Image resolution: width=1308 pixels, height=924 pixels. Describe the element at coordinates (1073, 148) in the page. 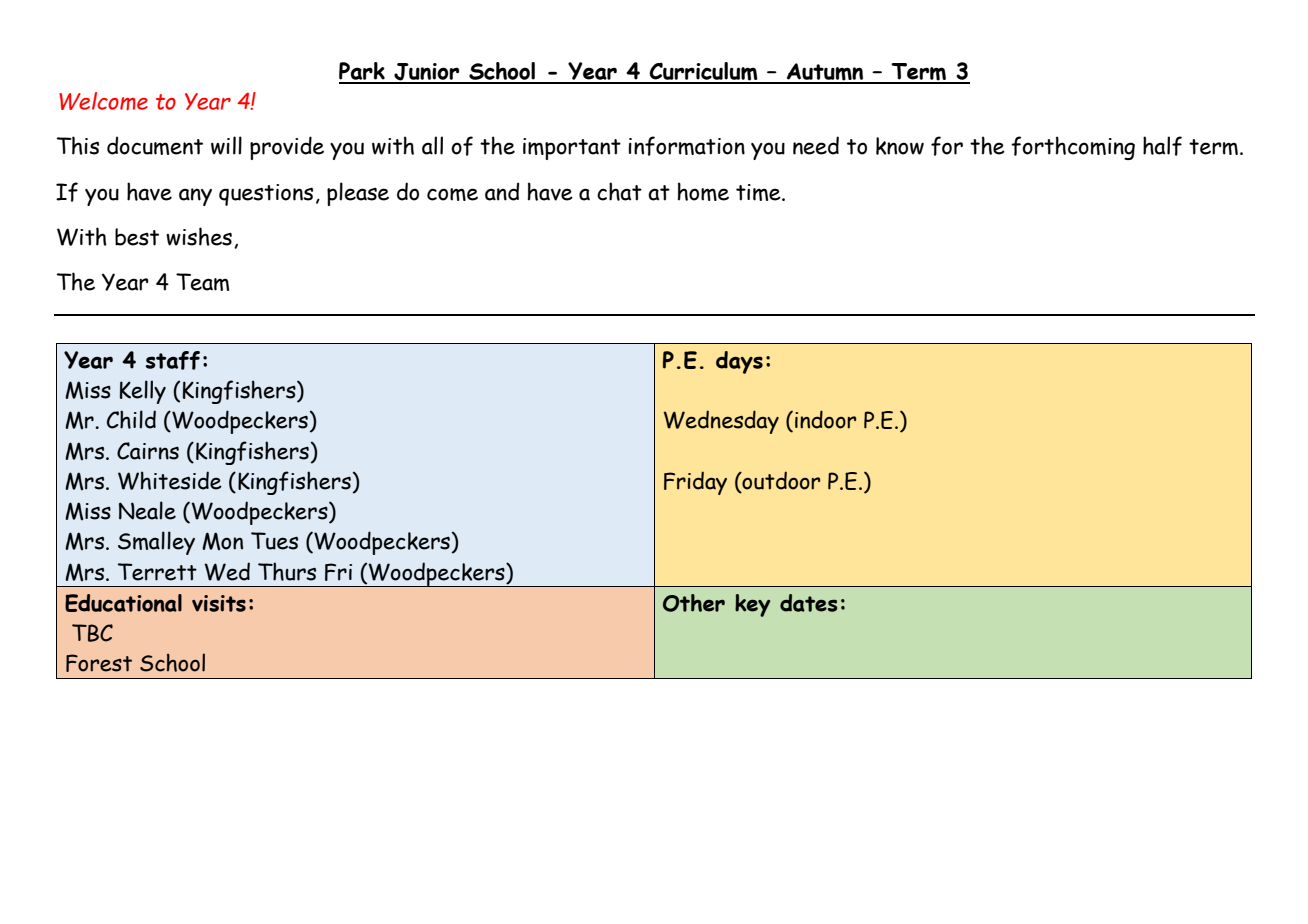

I see `forthcoming` at that location.
